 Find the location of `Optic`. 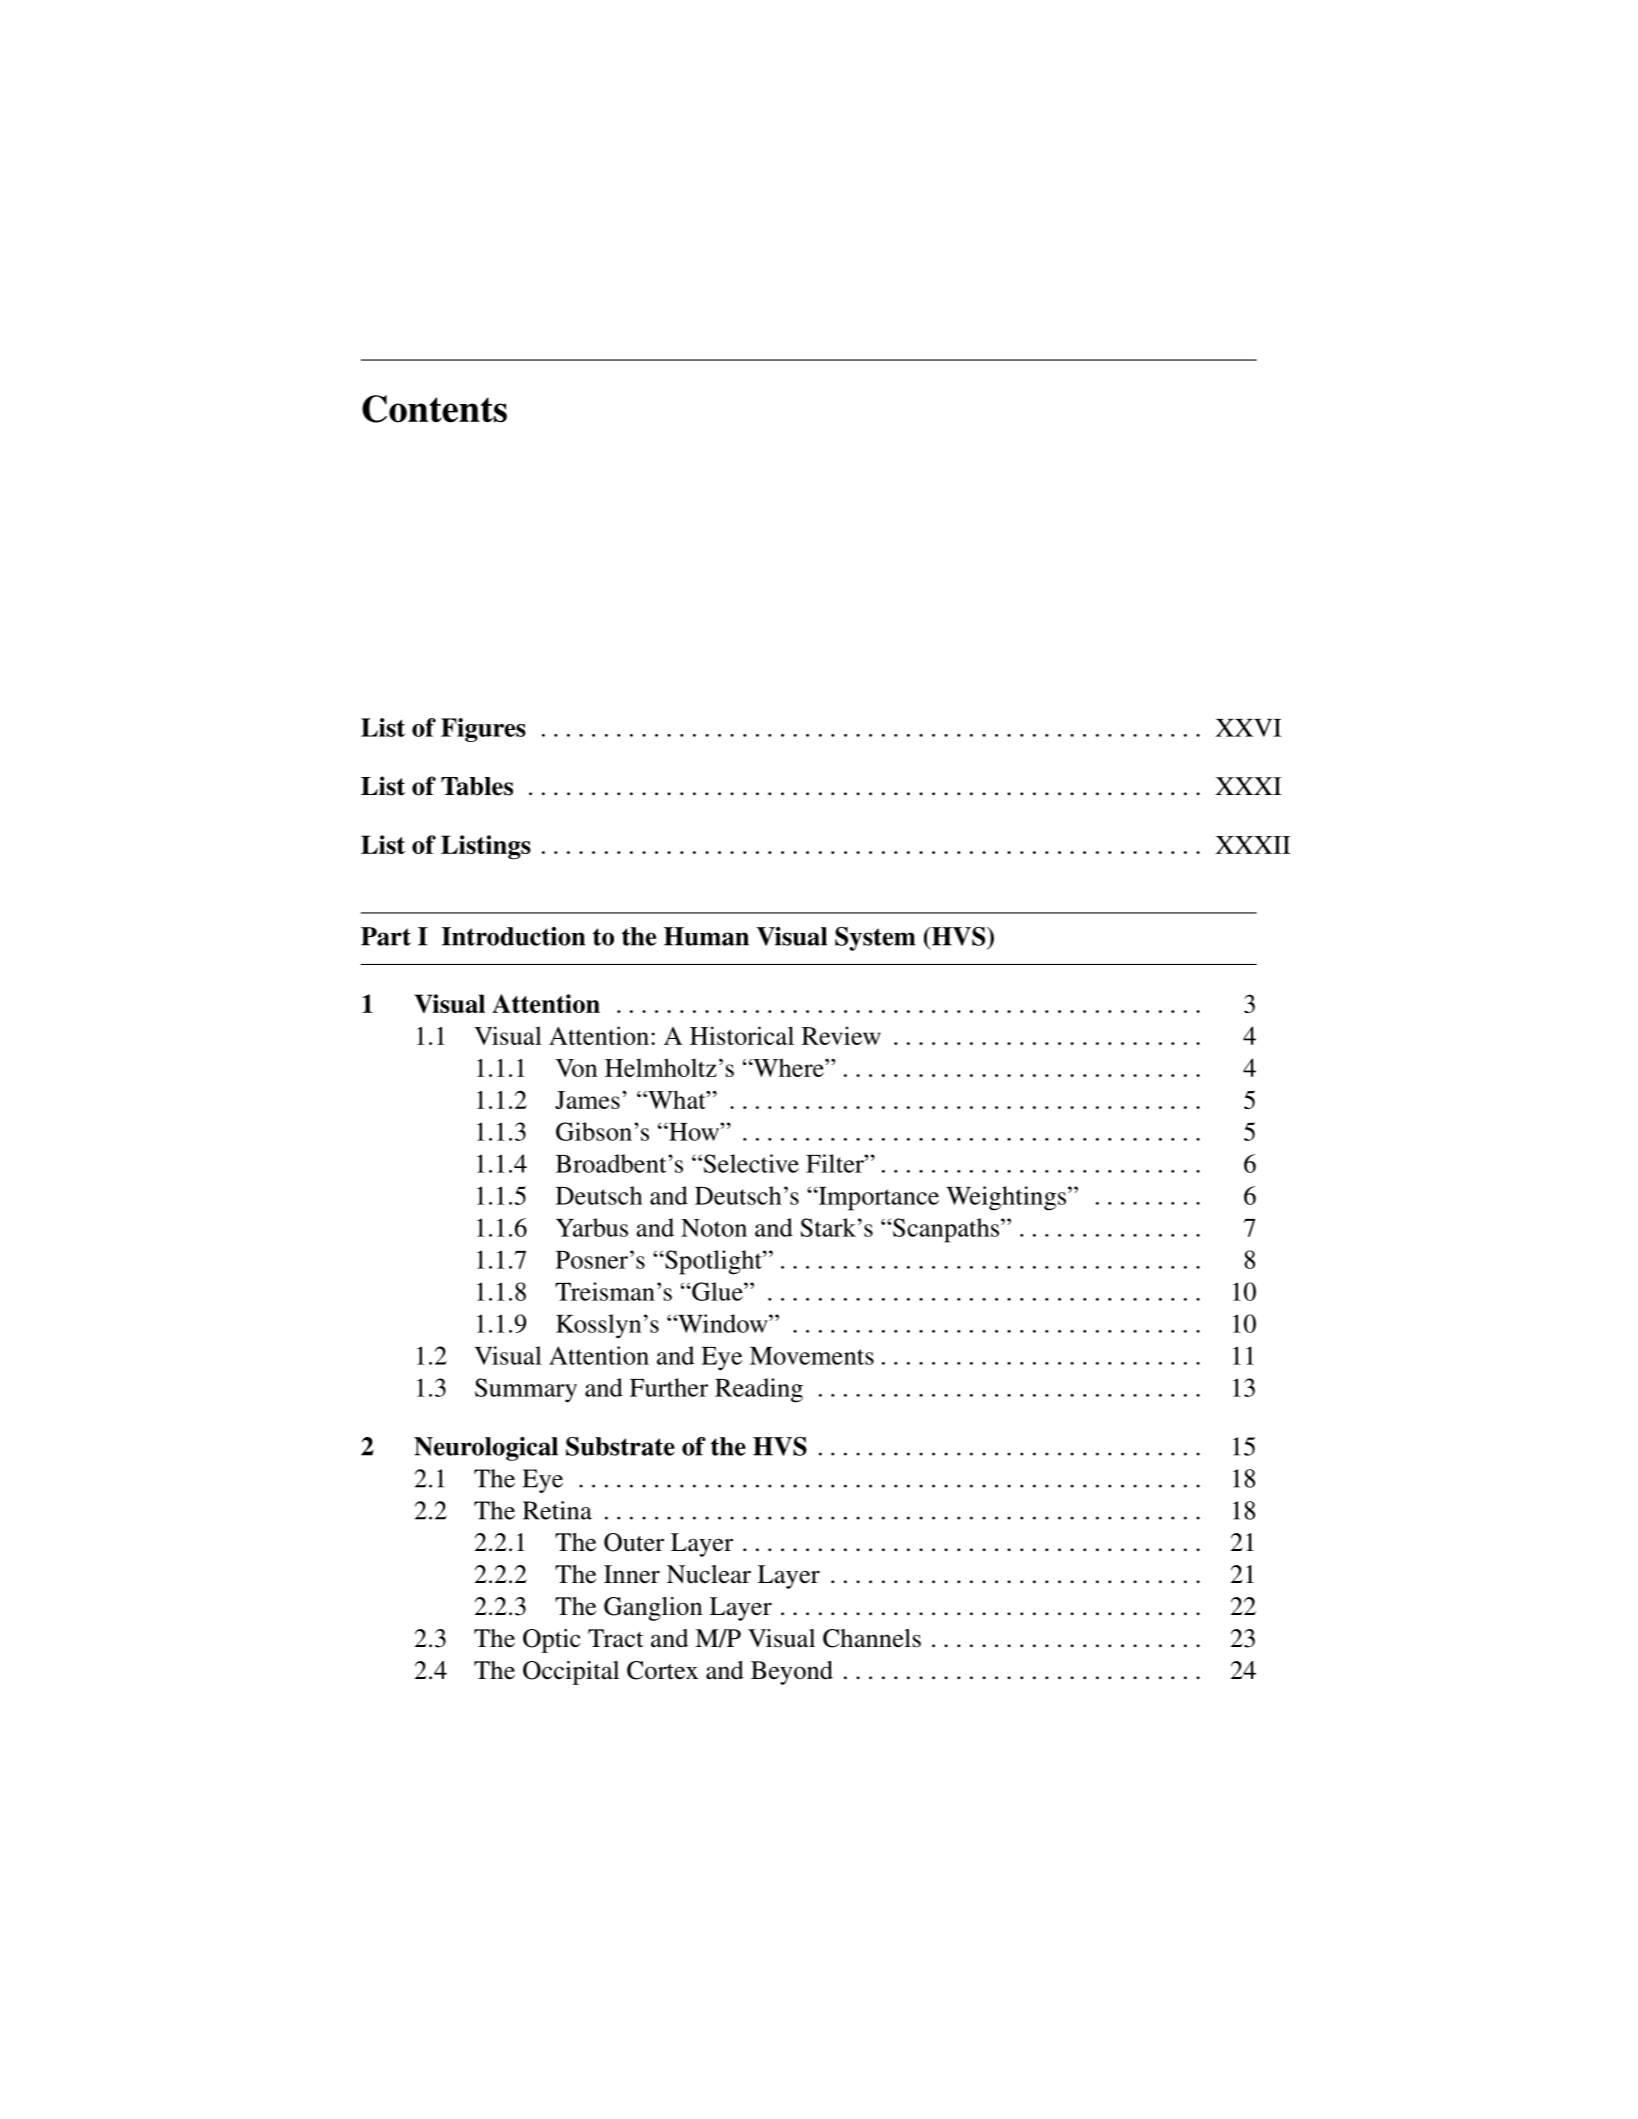

Optic is located at coordinates (552, 1641).
